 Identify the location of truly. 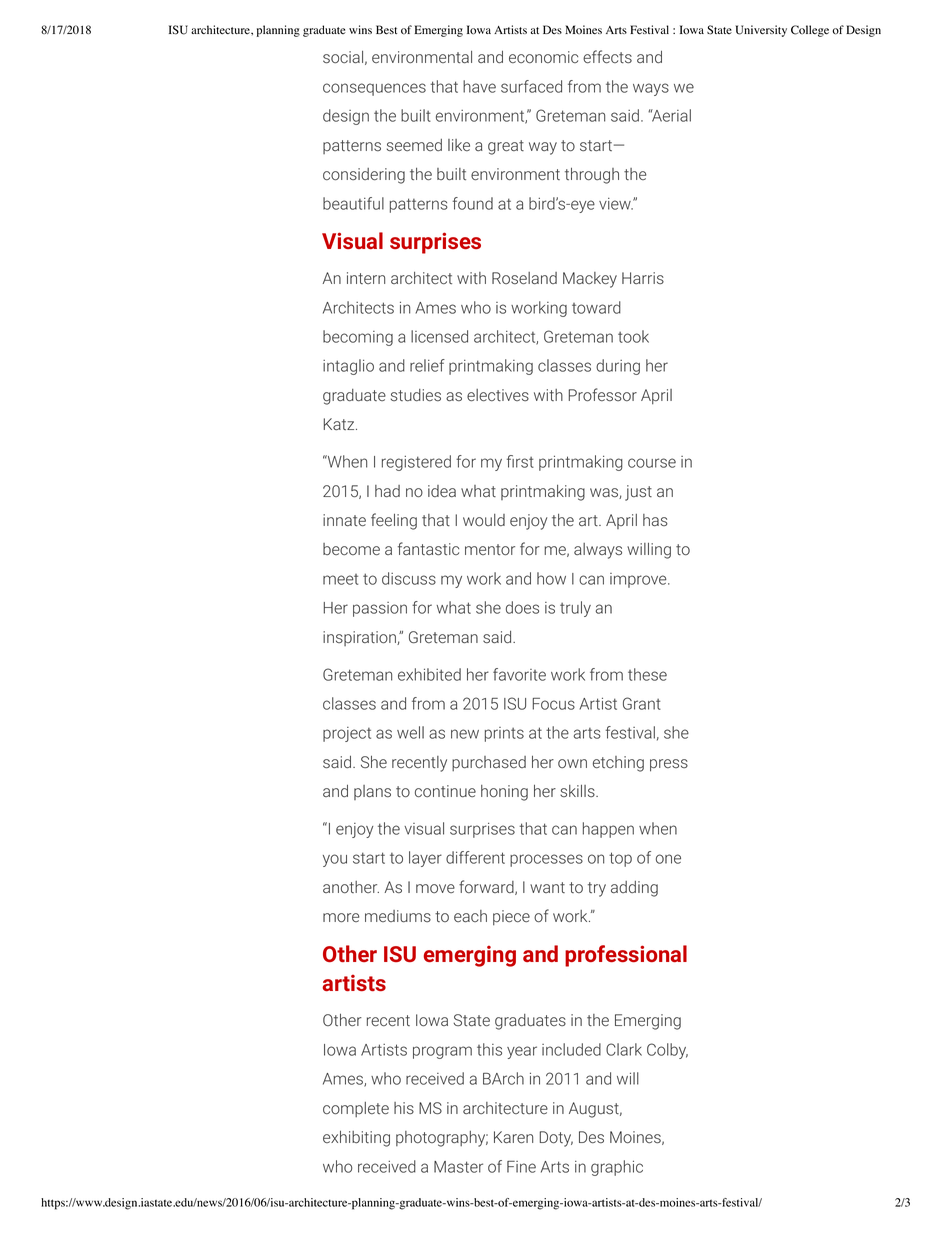
(575, 609).
